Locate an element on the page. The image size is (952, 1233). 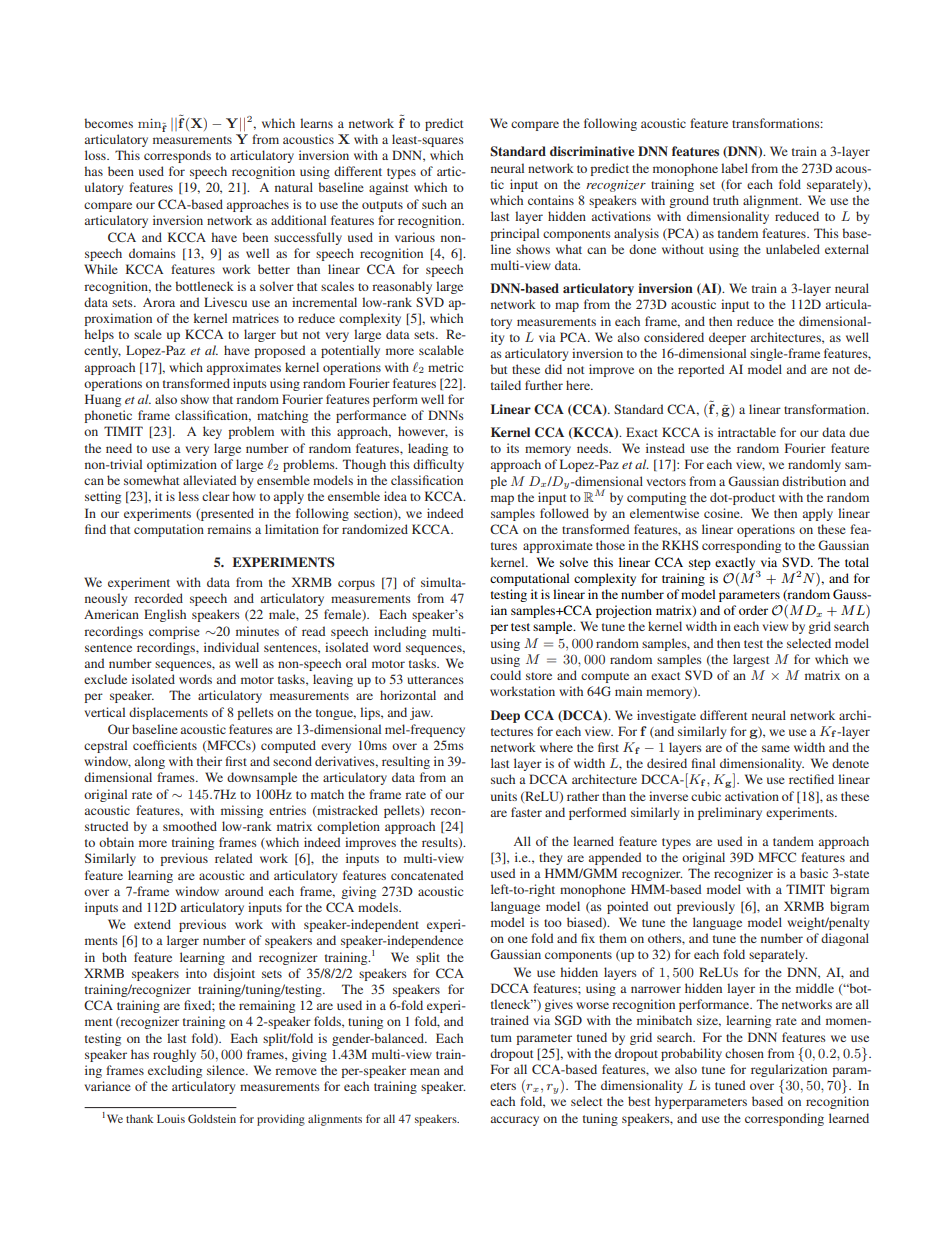
excluding is located at coordinates (175, 1071).
